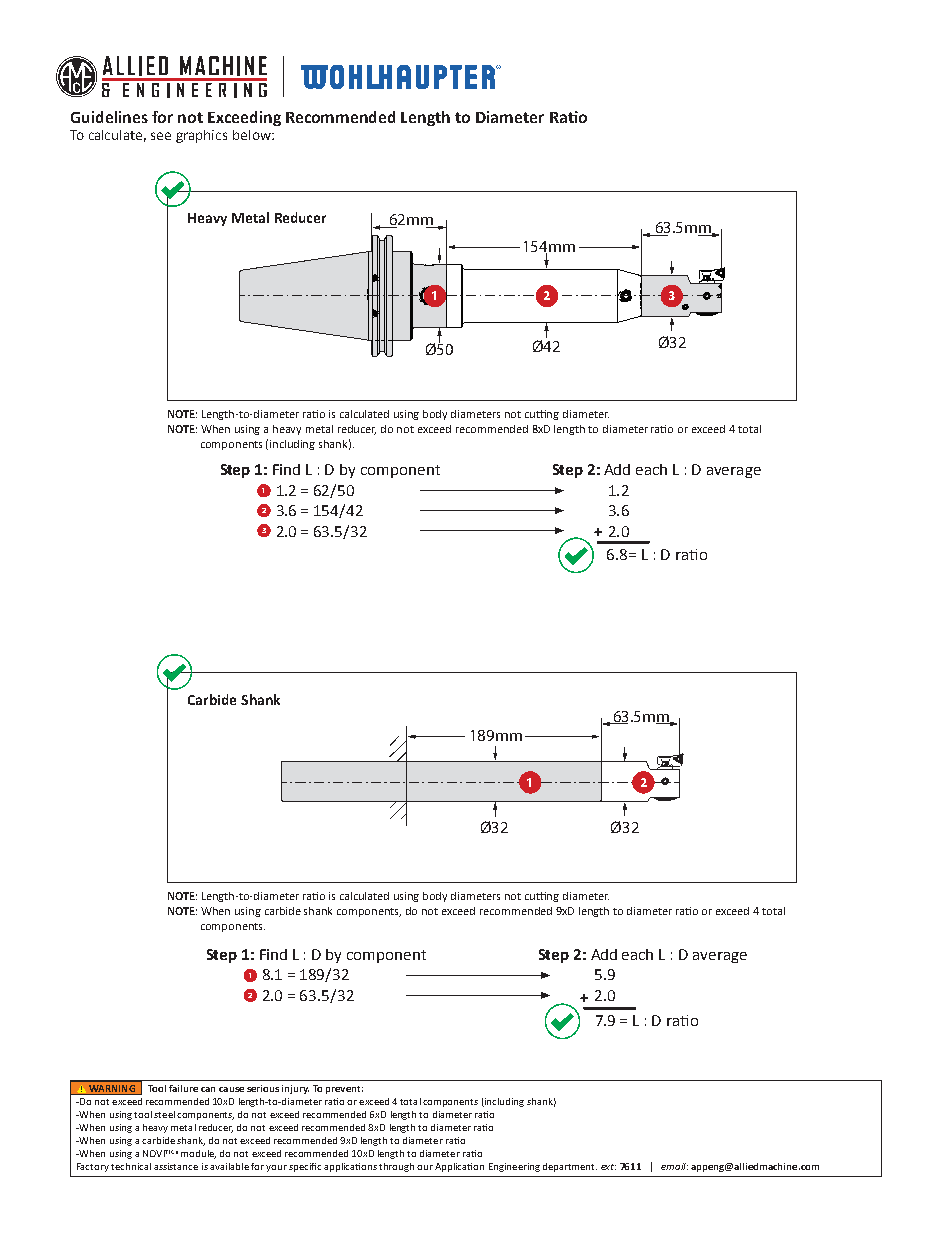  What do you see at coordinates (570, 1167) in the page?
I see `department` at bounding box center [570, 1167].
